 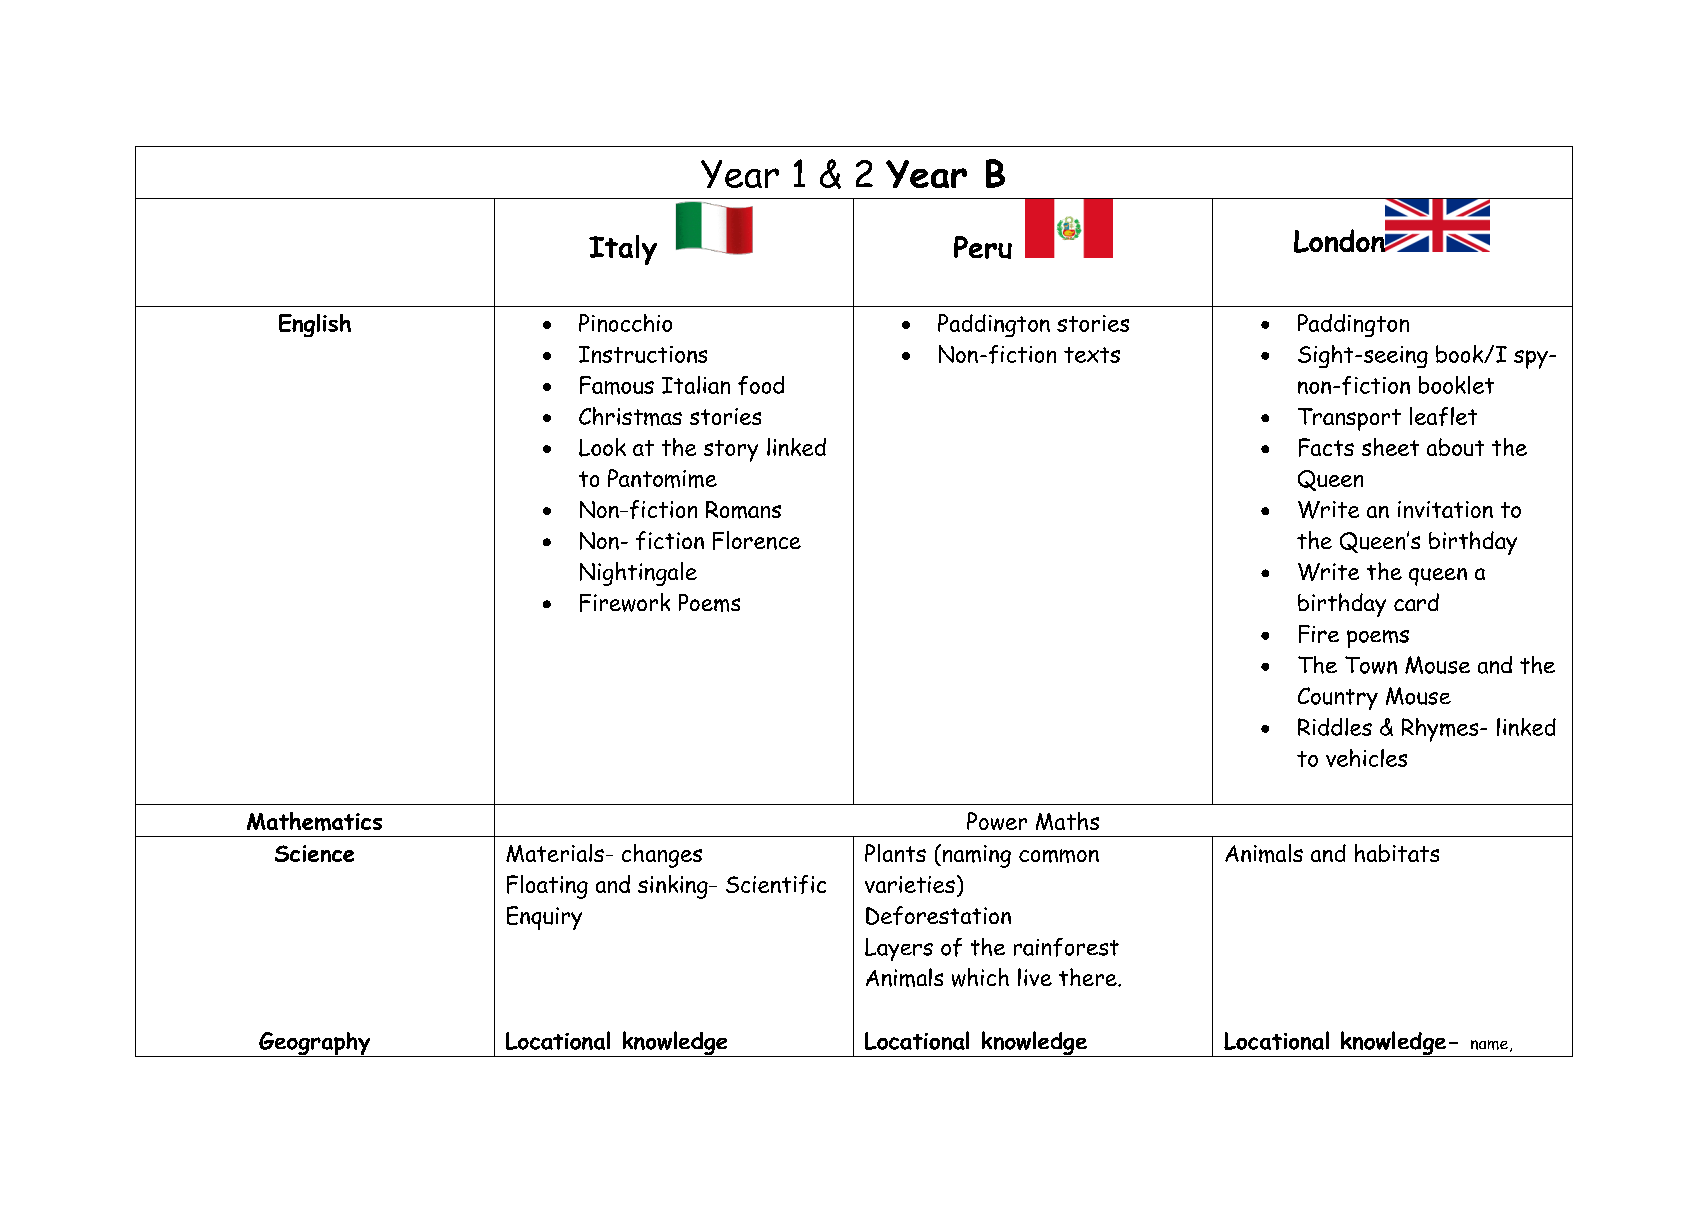 I want to click on habitats, so click(x=1397, y=853).
